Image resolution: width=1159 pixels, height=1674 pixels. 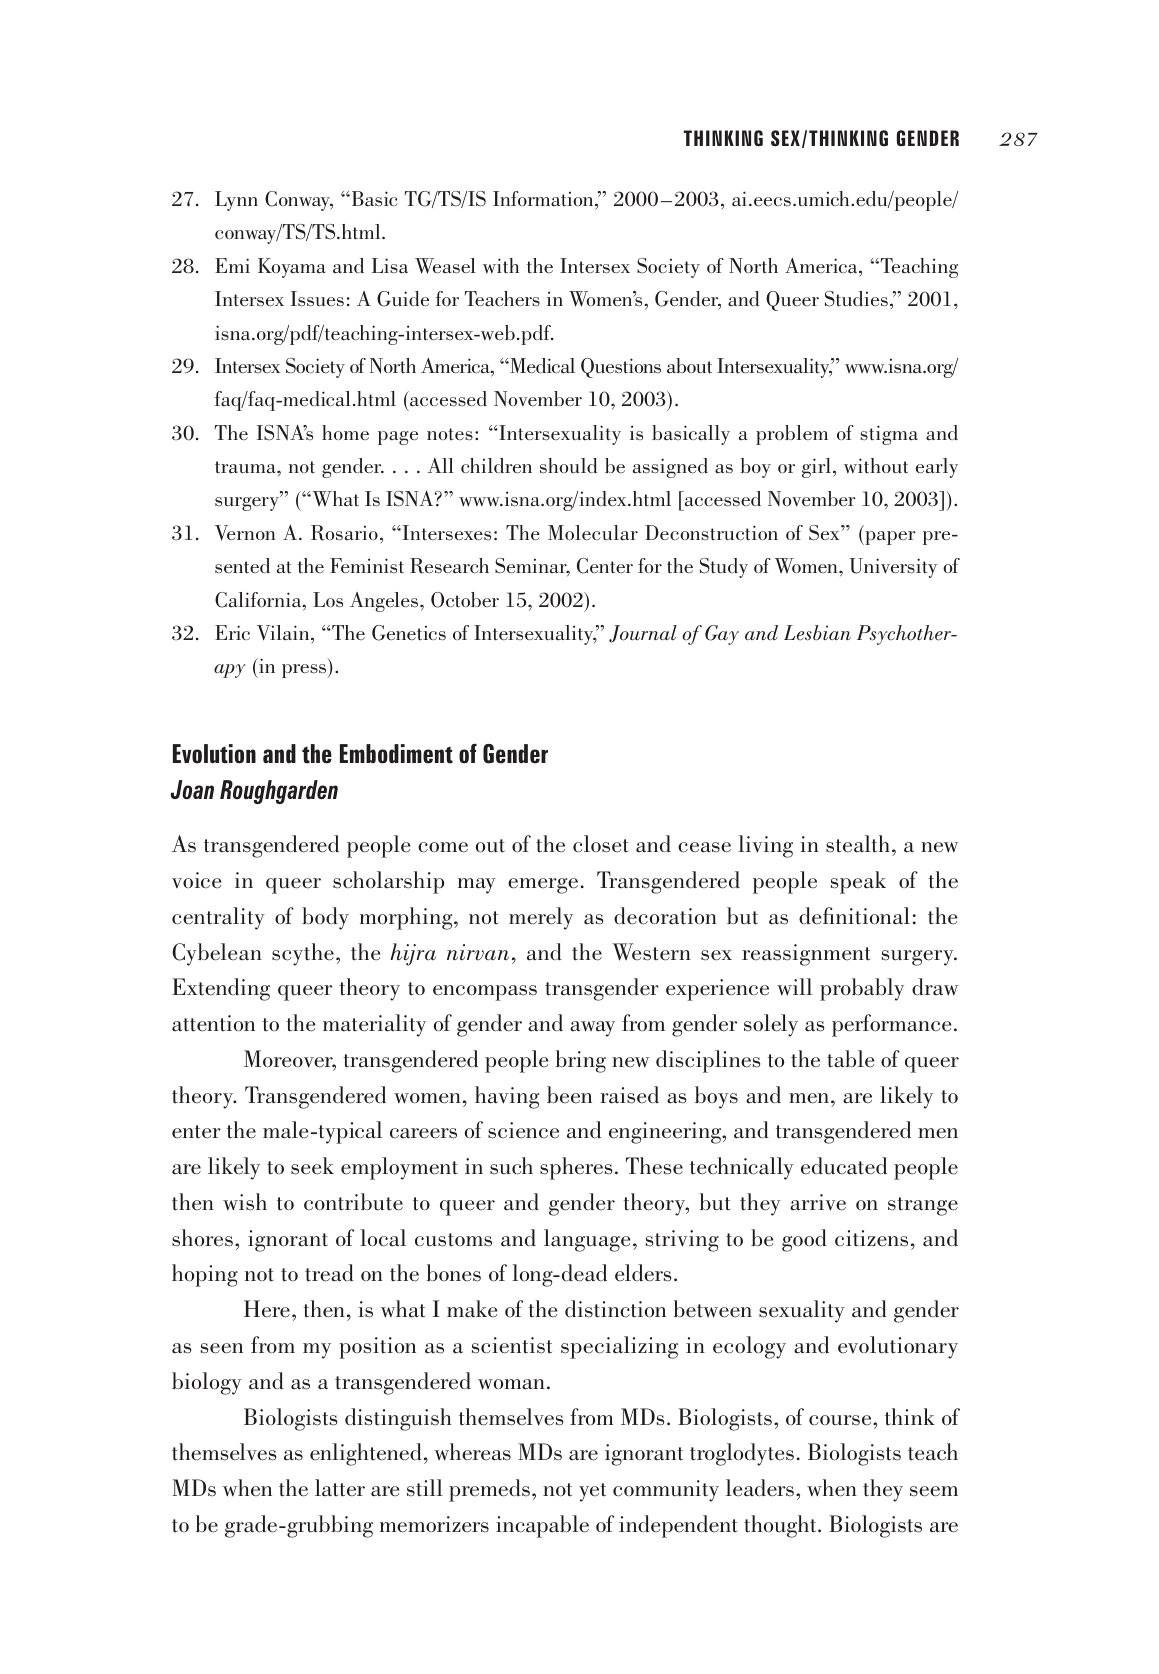 What do you see at coordinates (817, 633) in the image?
I see `Lesbian` at bounding box center [817, 633].
